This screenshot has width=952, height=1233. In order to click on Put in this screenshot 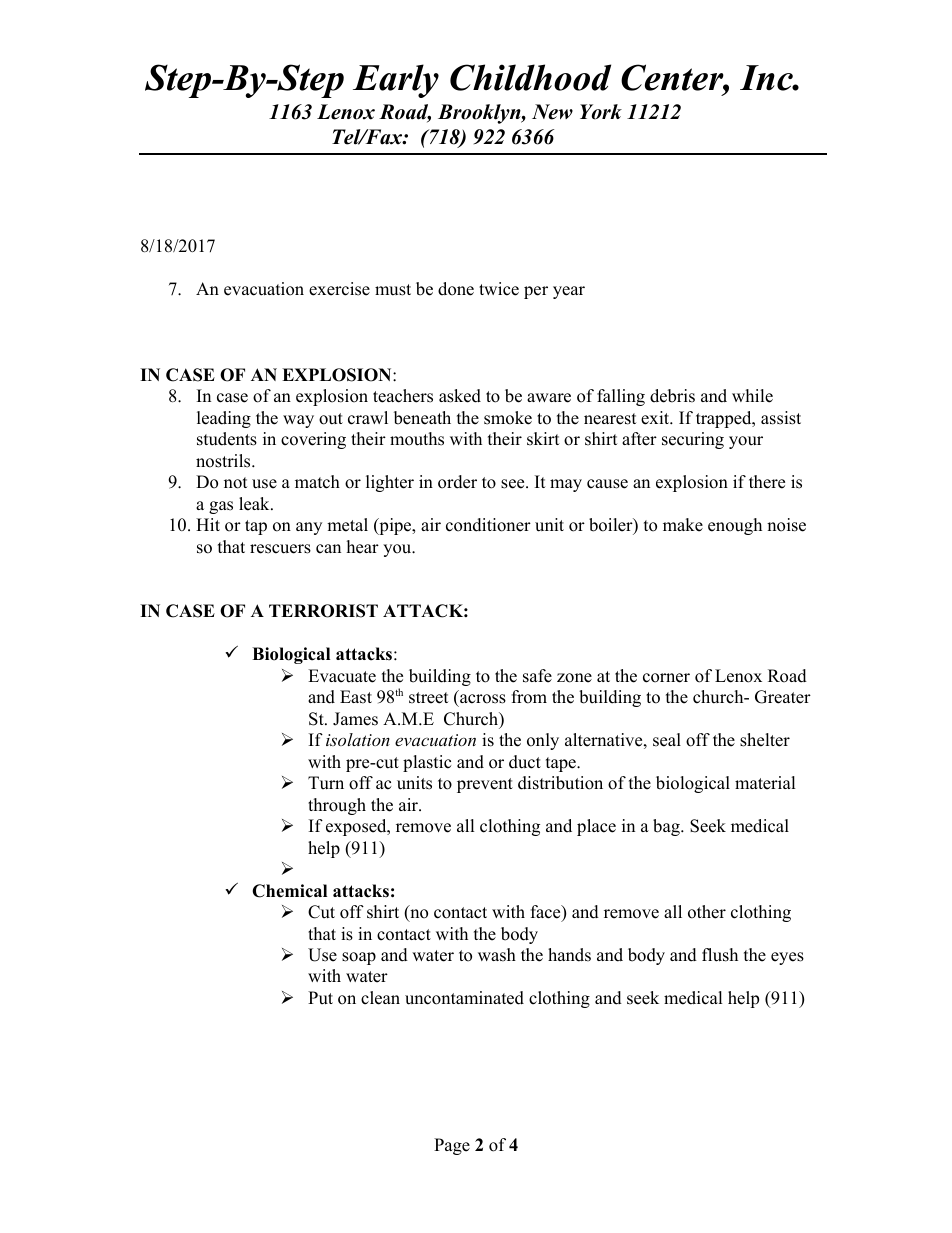, I will do `click(320, 998)`.
